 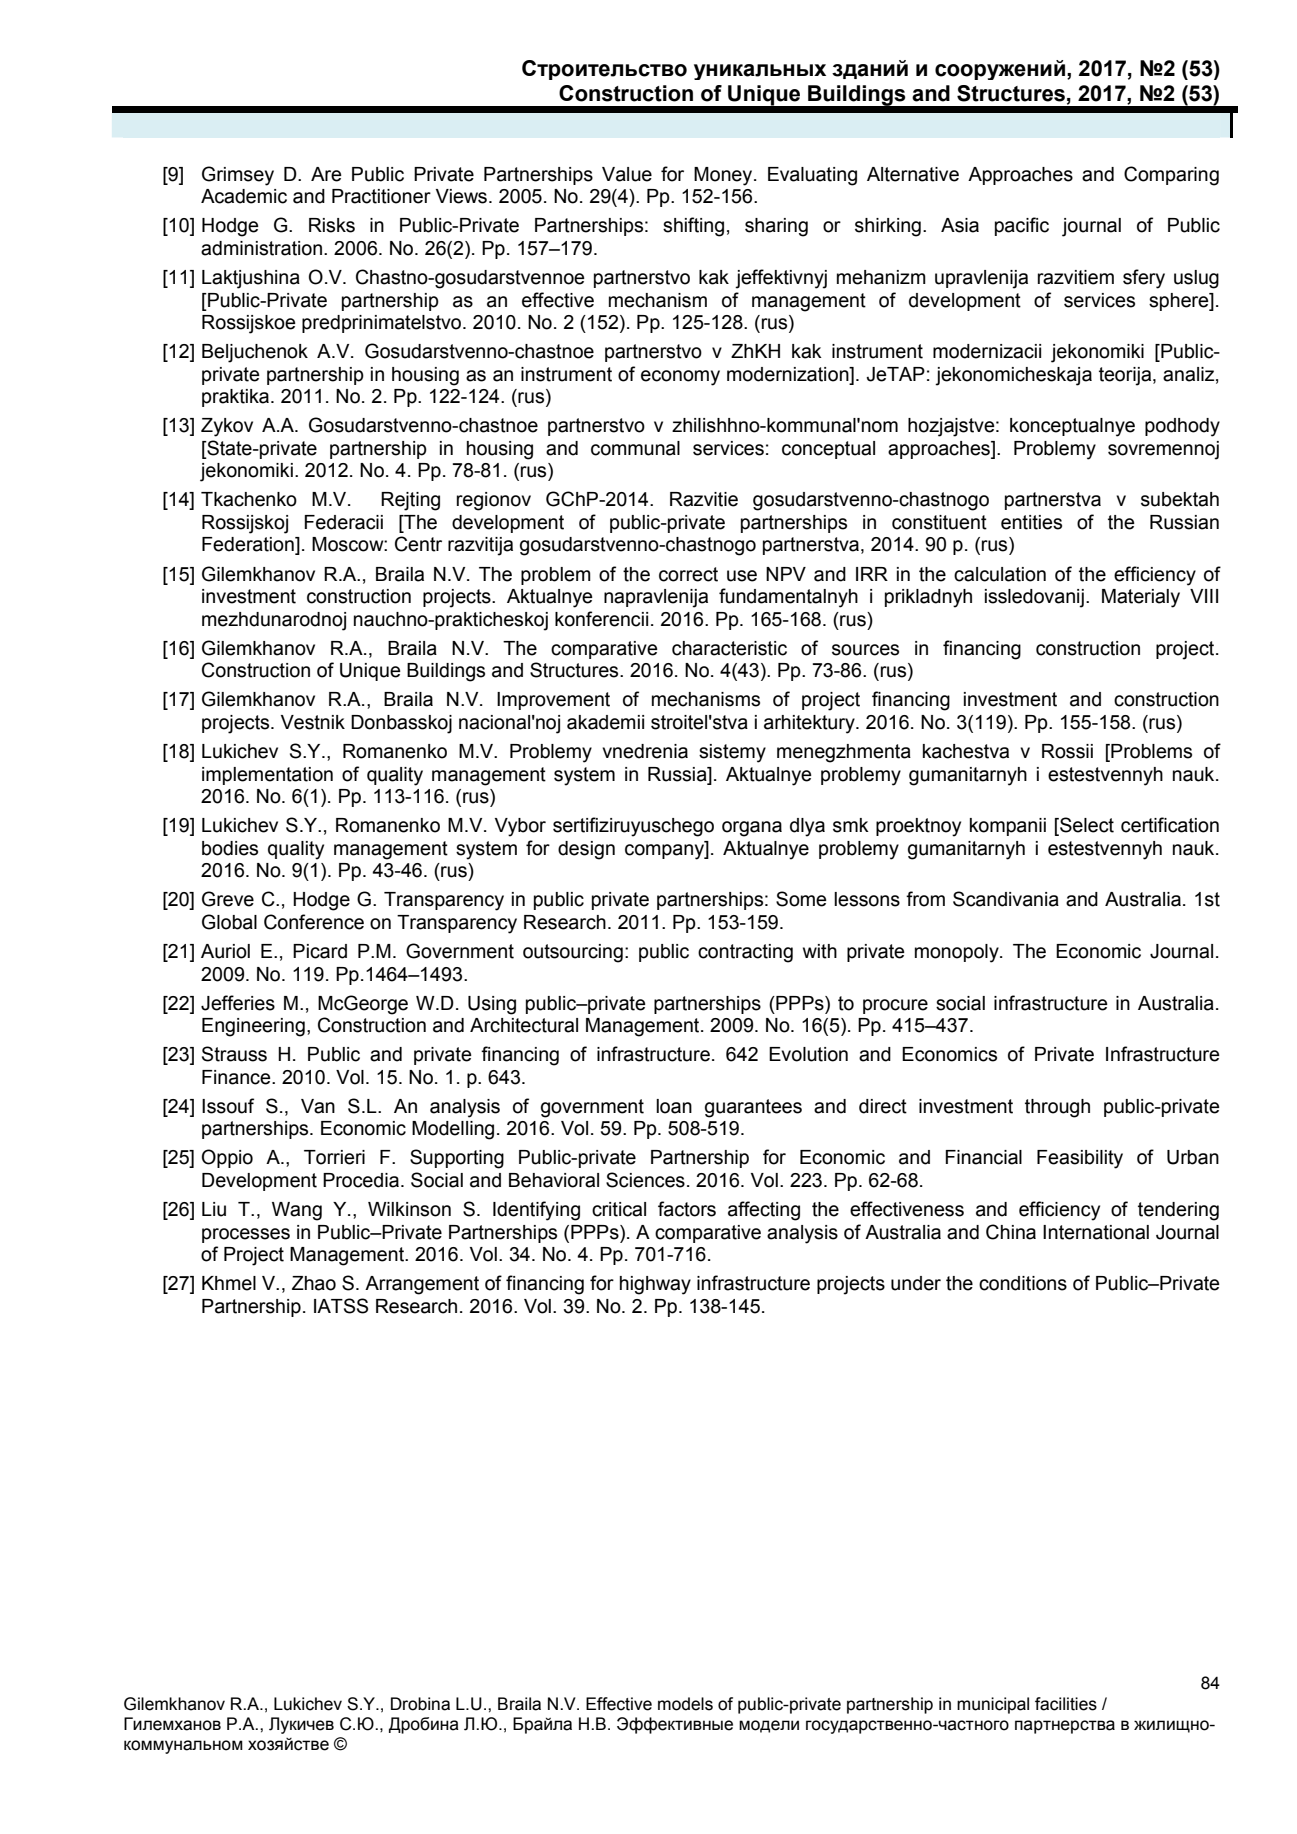 I want to click on implementation, so click(x=267, y=776).
